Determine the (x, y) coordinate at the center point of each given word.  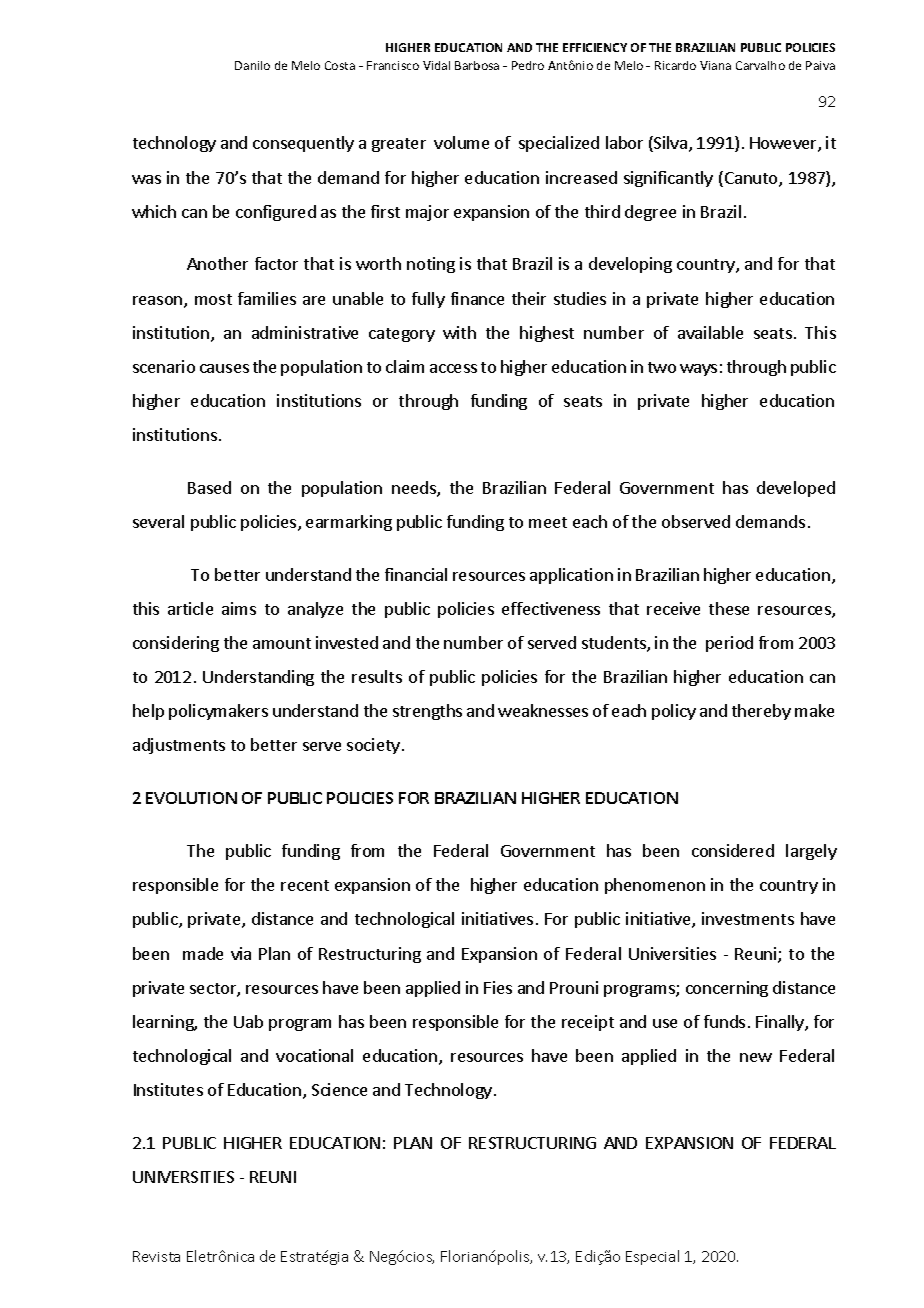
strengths (427, 712)
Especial (652, 1257)
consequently (303, 144)
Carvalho (760, 65)
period (729, 644)
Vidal (436, 65)
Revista (156, 1256)
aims (239, 608)
